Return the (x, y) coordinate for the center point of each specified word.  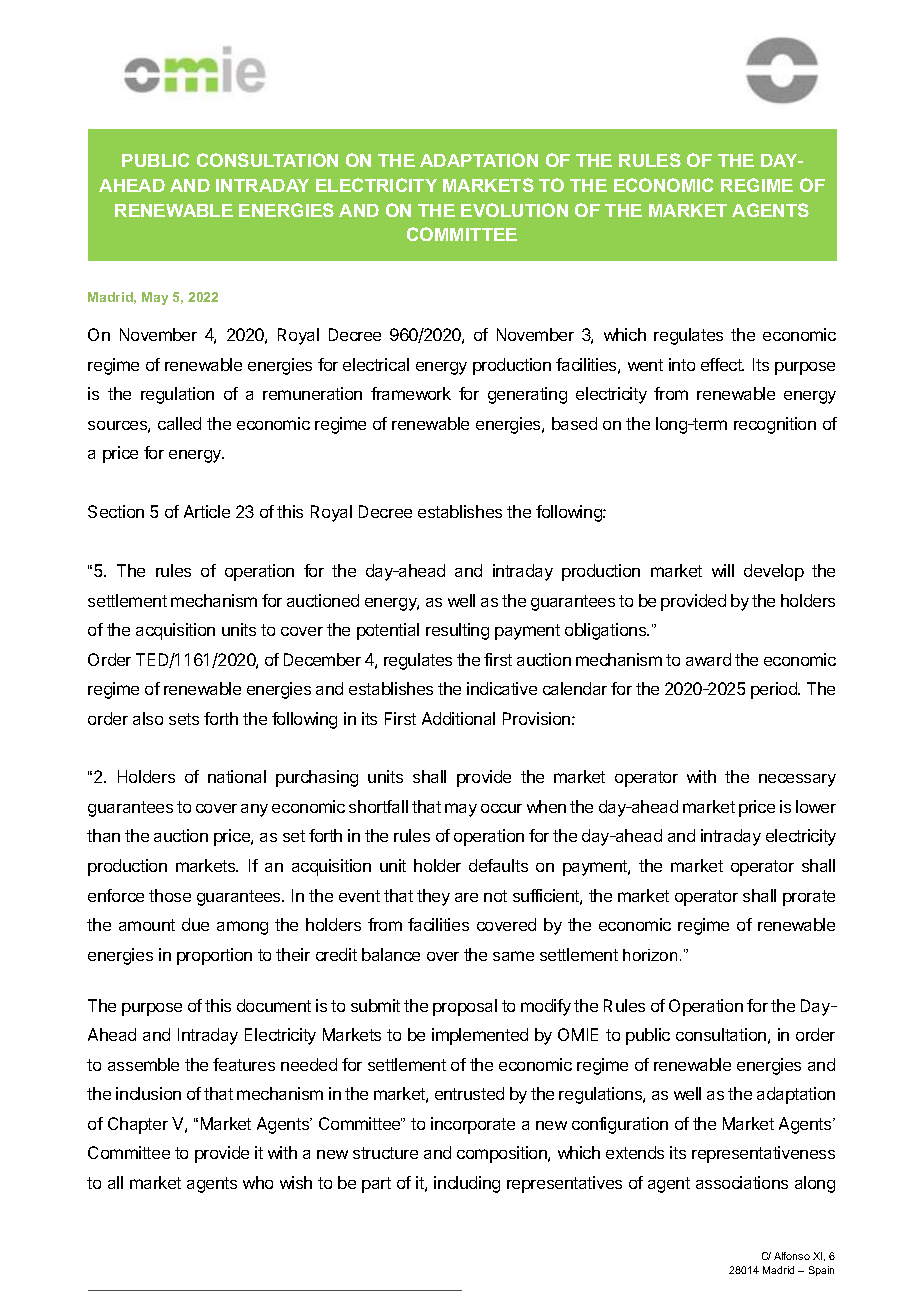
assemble (143, 1064)
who (258, 1182)
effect (722, 364)
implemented (480, 1036)
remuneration (312, 393)
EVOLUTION (514, 210)
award (708, 659)
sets (184, 719)
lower (816, 806)
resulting (457, 631)
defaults (498, 865)
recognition (775, 425)
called (179, 423)
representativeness (763, 1154)
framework (411, 393)
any (254, 810)
